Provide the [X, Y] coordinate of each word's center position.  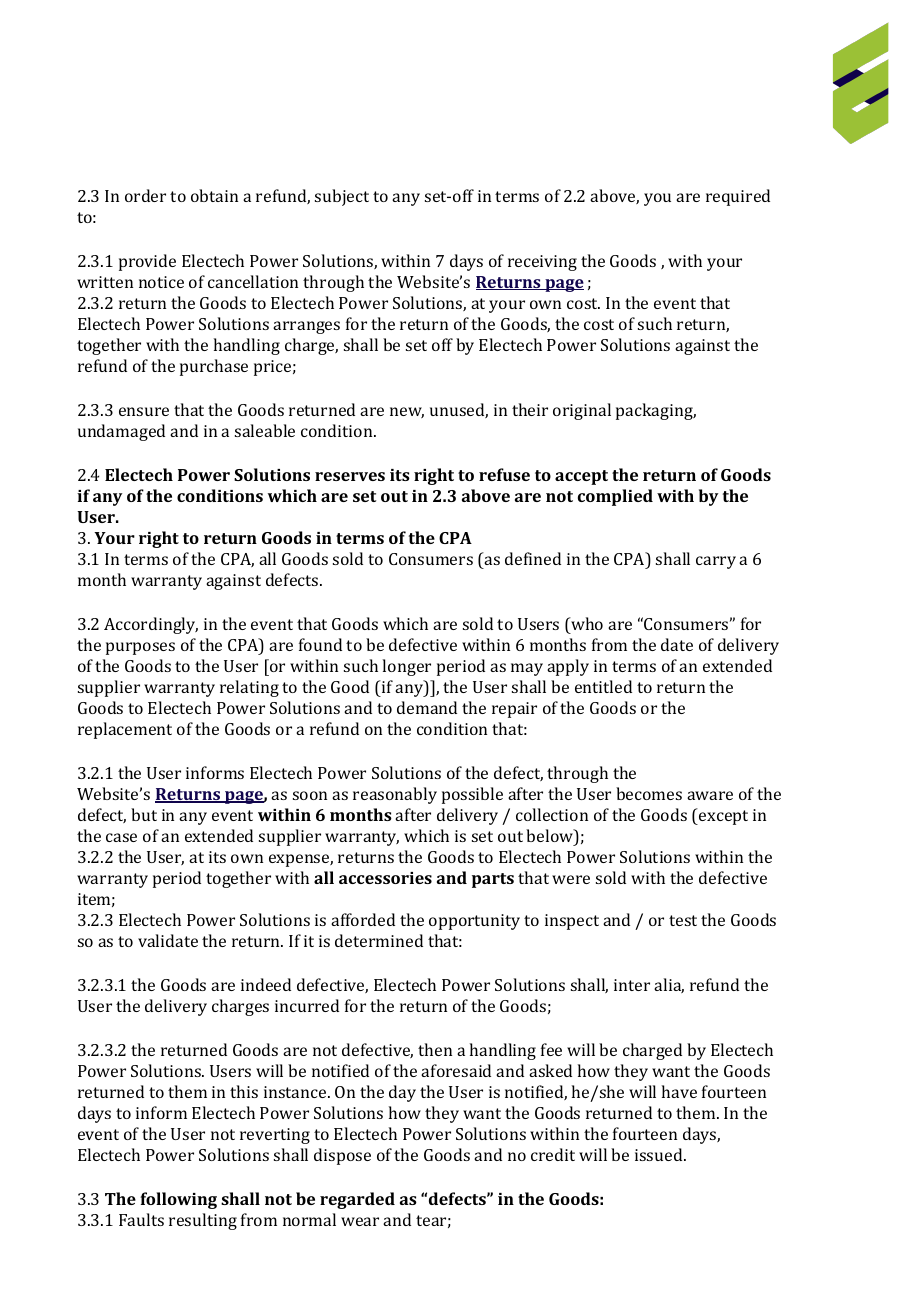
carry [716, 562]
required [738, 197]
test [683, 920]
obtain [214, 195]
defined [533, 558]
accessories [385, 878]
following [179, 1200]
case [121, 837]
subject [342, 197]
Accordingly [151, 625]
